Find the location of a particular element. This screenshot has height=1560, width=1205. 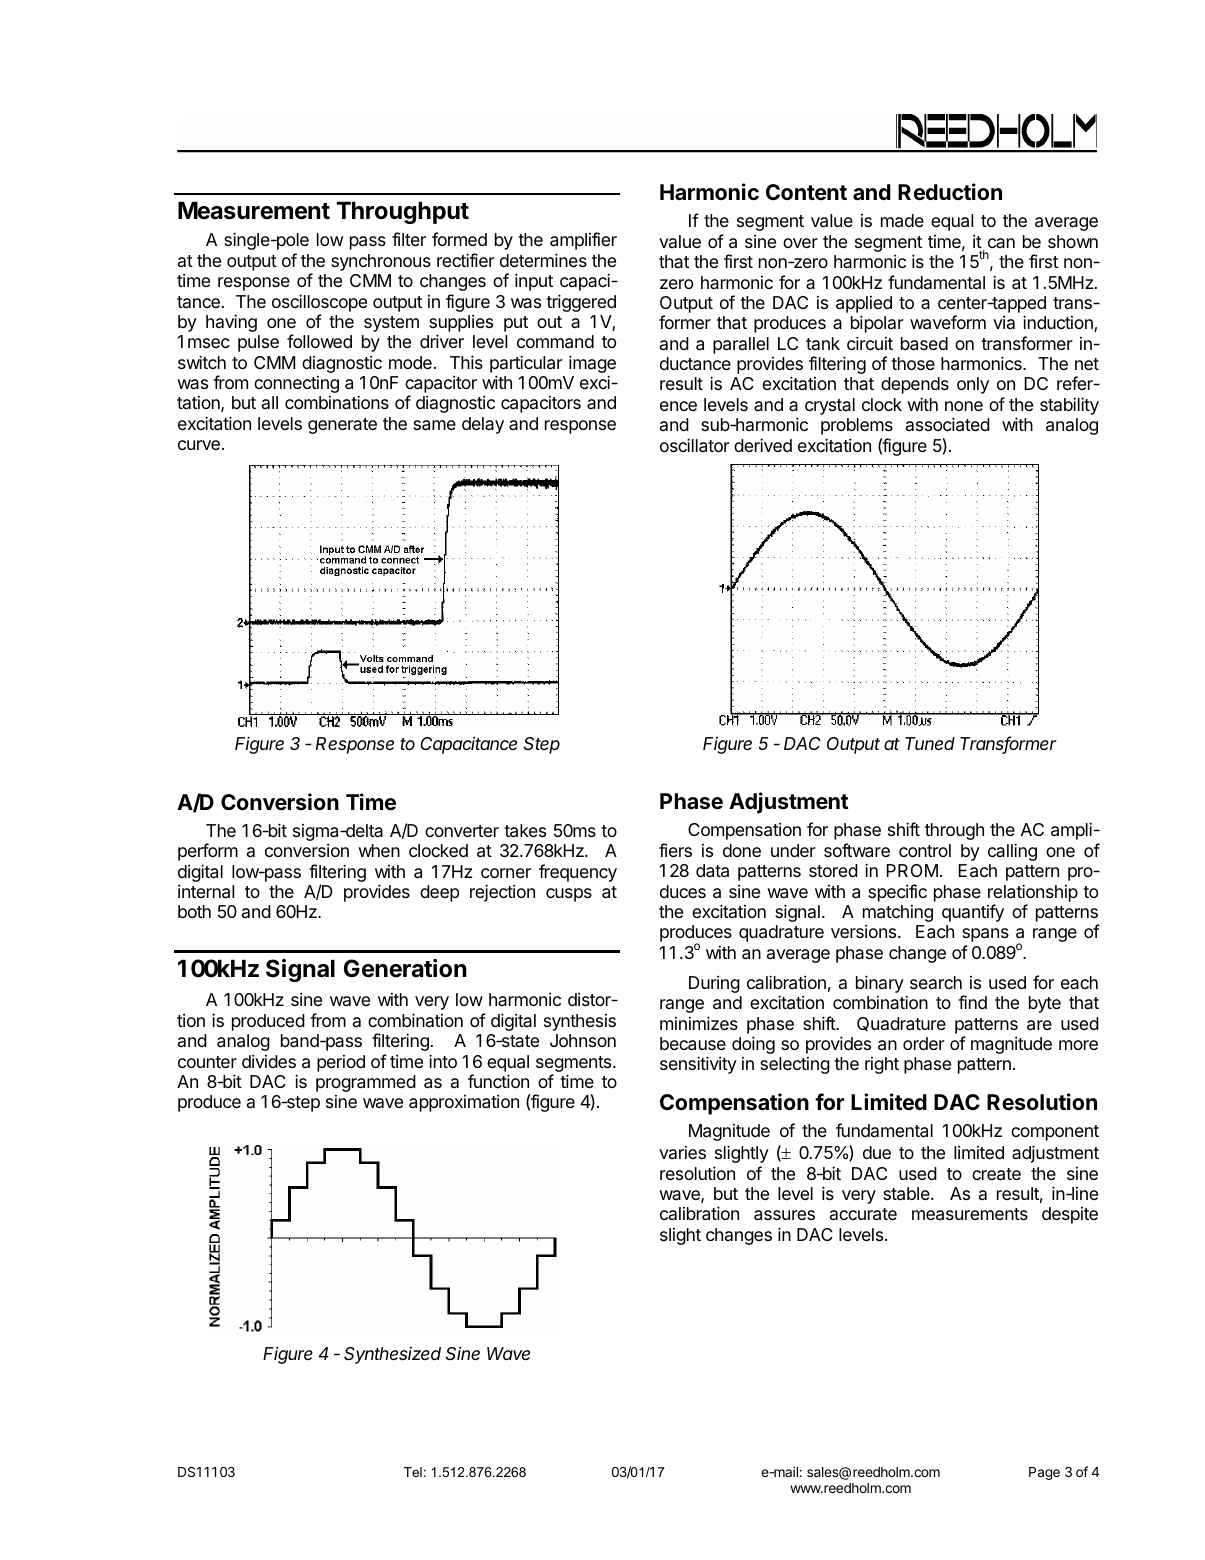

synchronous is located at coordinates (381, 262).
